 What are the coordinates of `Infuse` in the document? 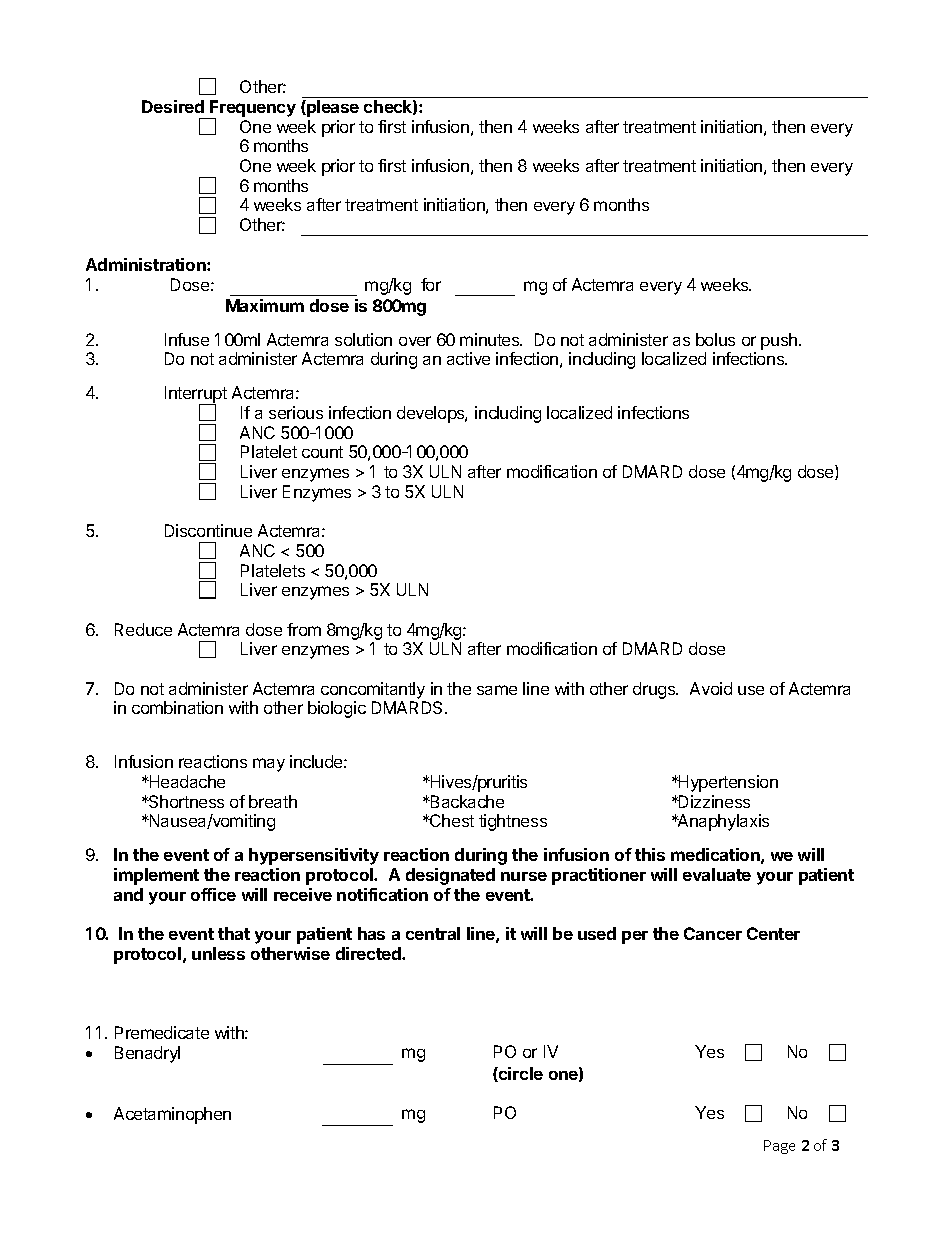 It's located at (187, 339).
